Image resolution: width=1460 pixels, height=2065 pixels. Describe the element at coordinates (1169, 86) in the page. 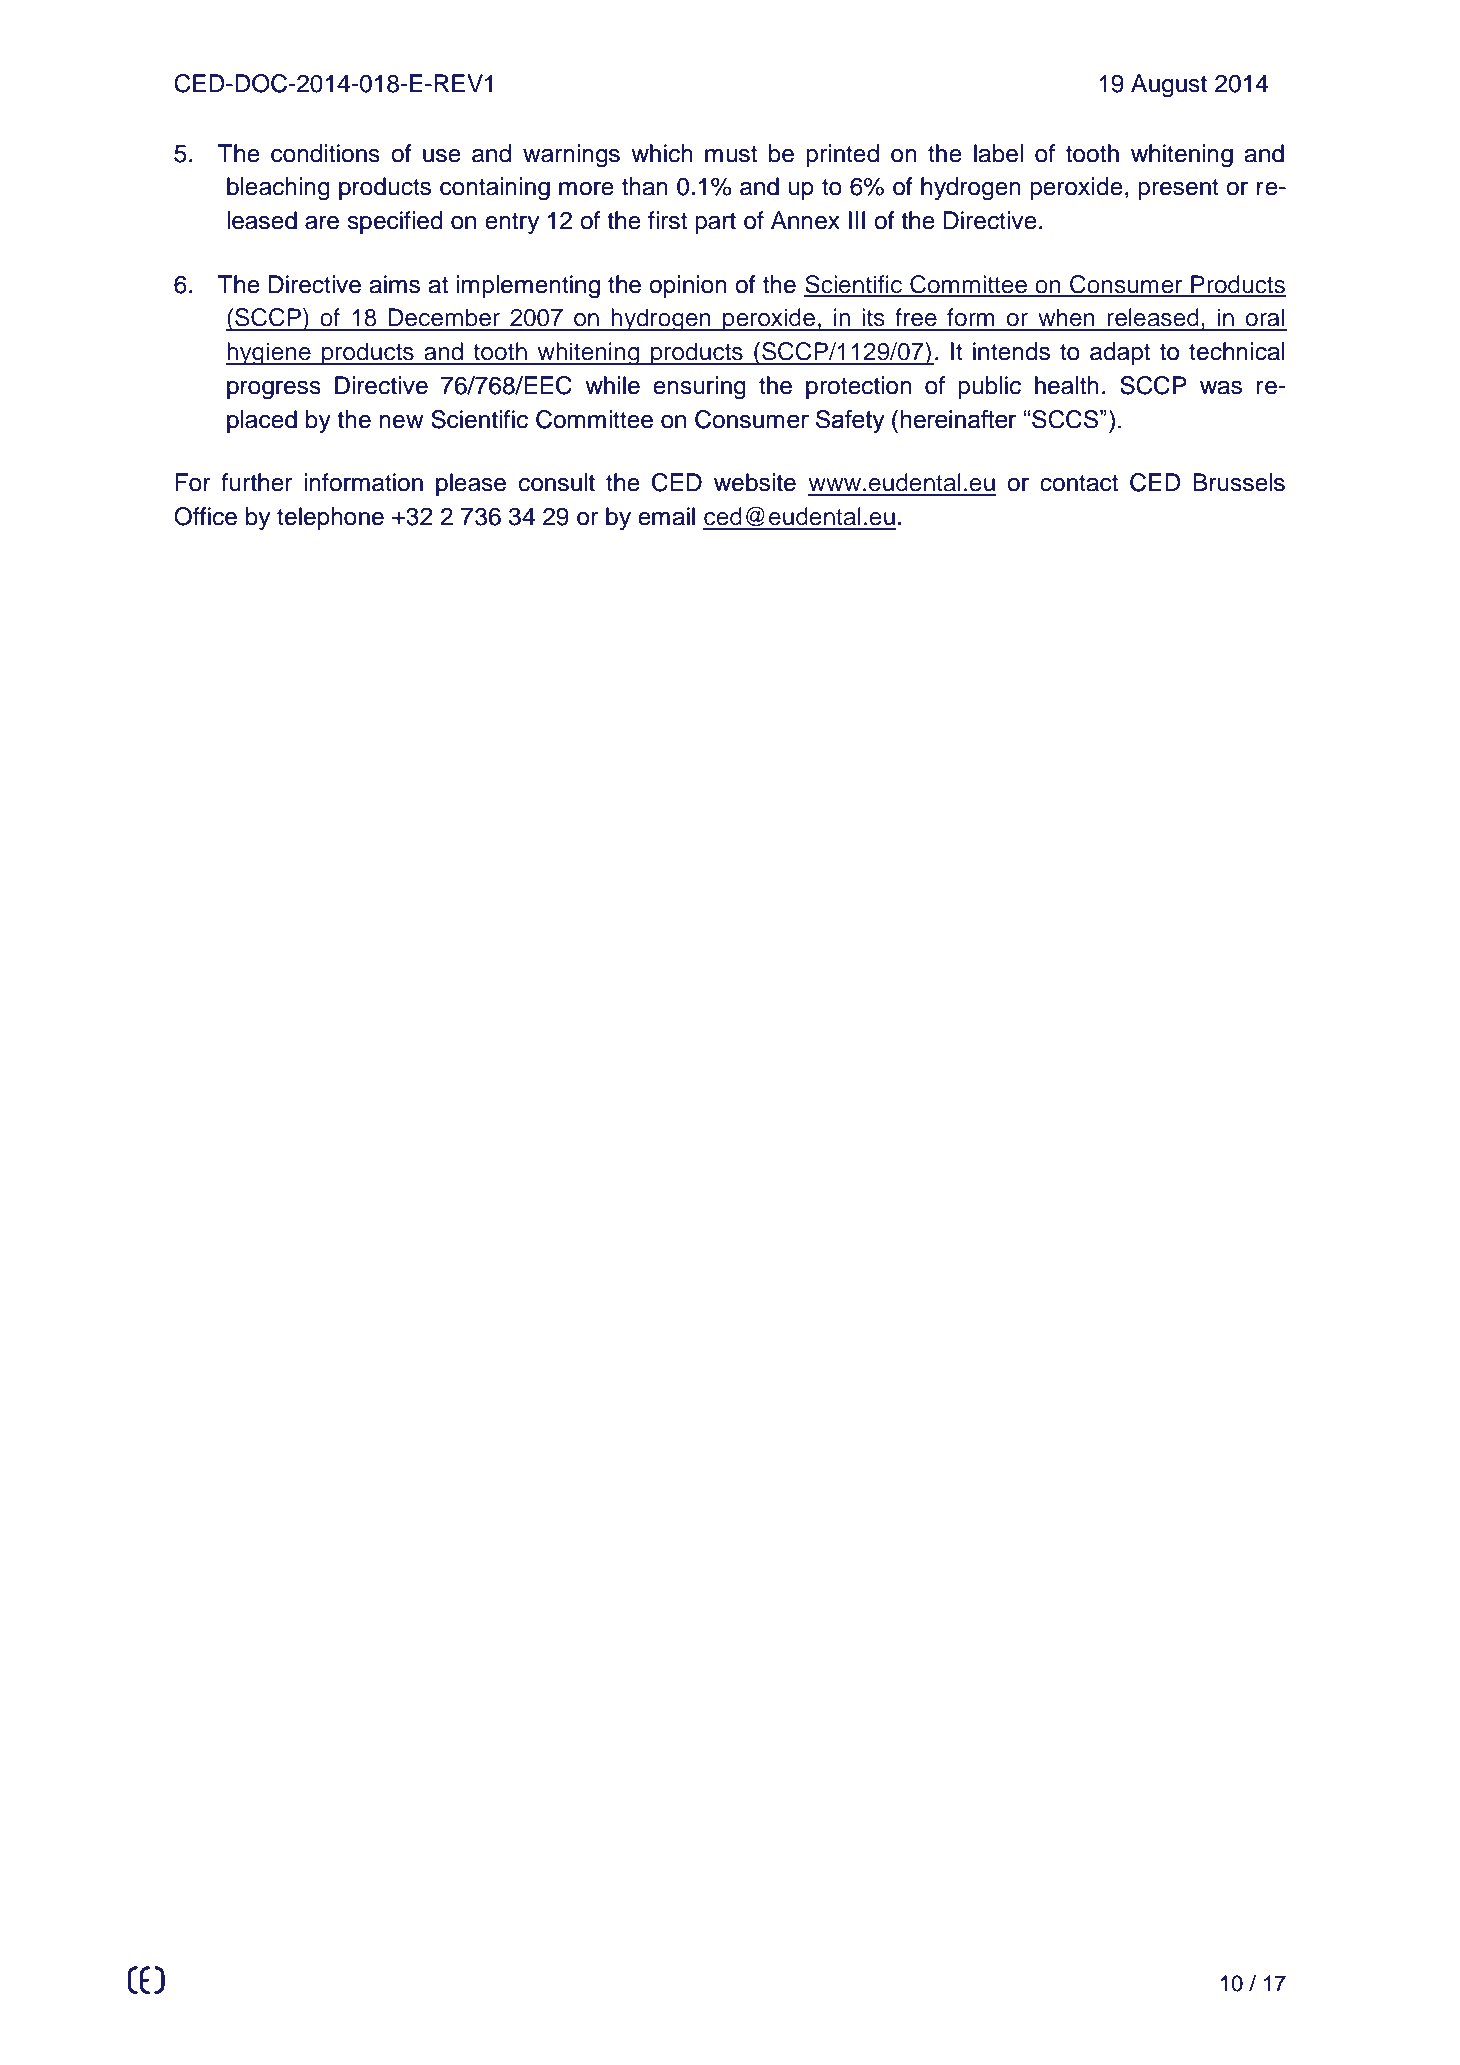

I see `August` at that location.
